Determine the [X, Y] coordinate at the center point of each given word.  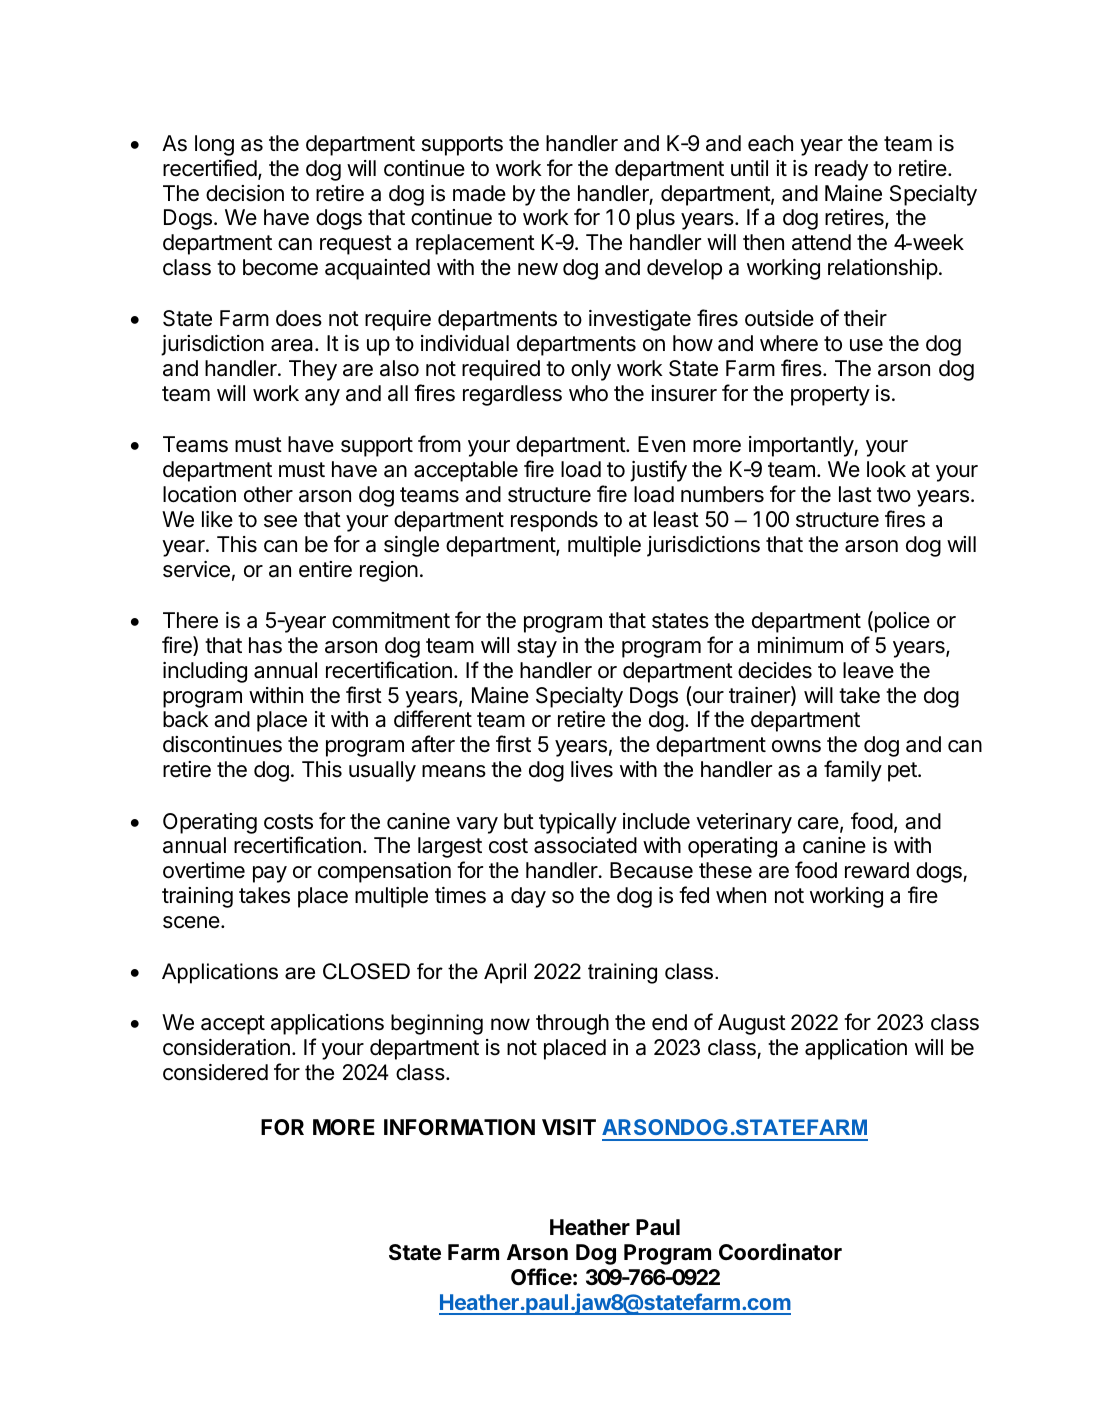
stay [537, 648]
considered [215, 1072]
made [479, 193]
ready [841, 170]
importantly [802, 446]
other [268, 494]
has [265, 645]
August [752, 1024]
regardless [512, 395]
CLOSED [366, 971]
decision [245, 193]
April [505, 973]
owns [796, 746]
